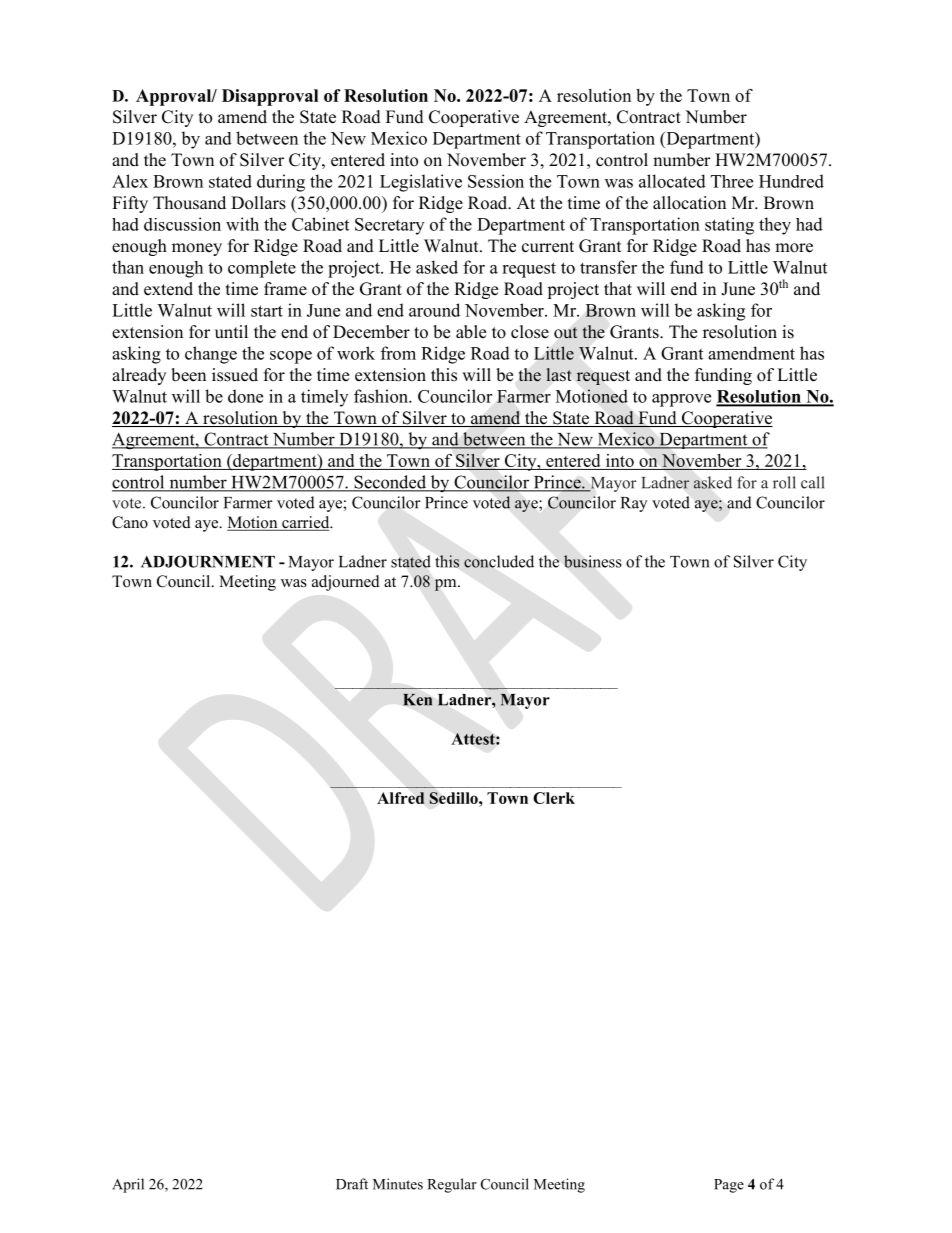  I want to click on Session, so click(496, 181).
